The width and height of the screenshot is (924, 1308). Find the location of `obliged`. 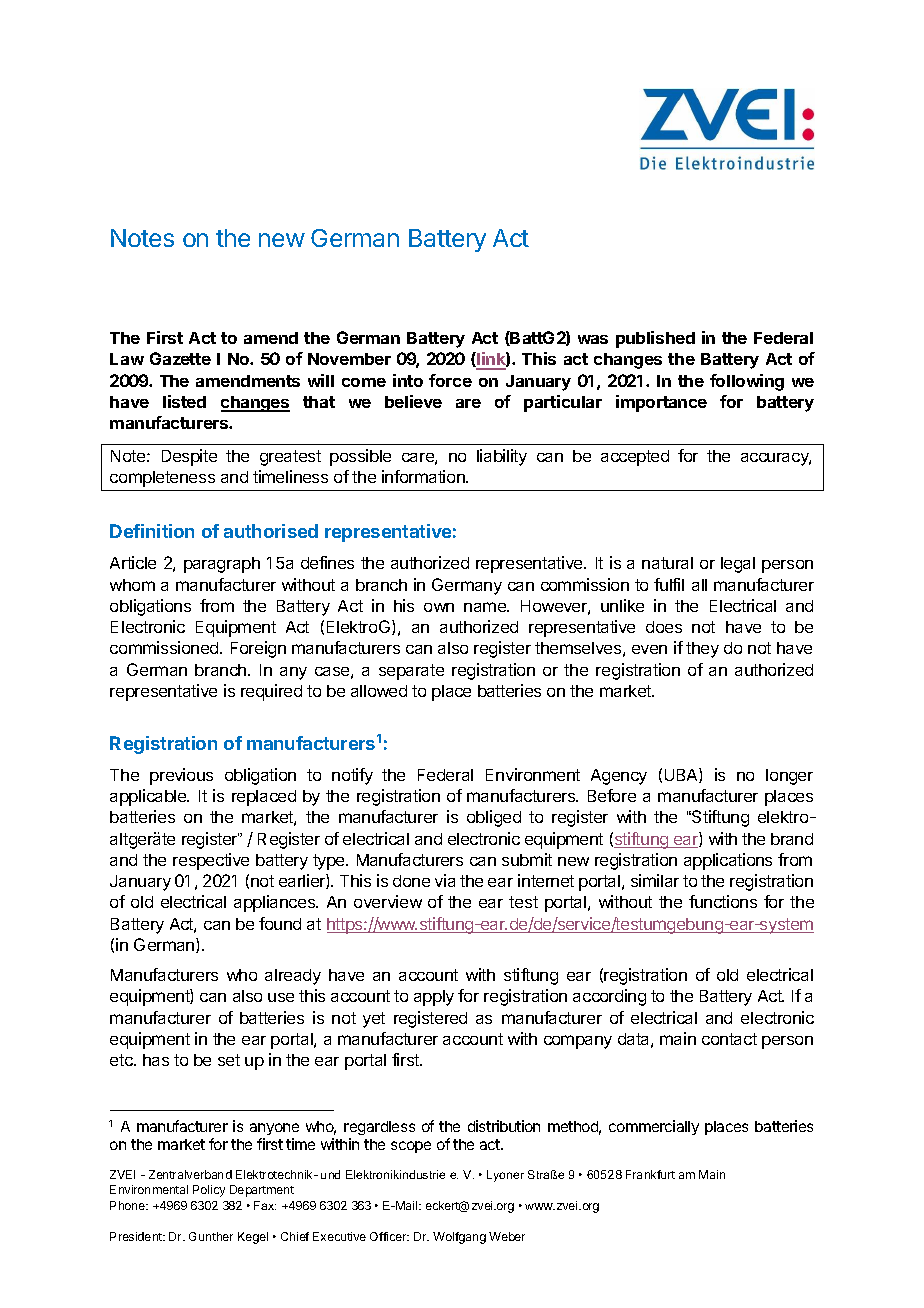

obliged is located at coordinates (494, 818).
